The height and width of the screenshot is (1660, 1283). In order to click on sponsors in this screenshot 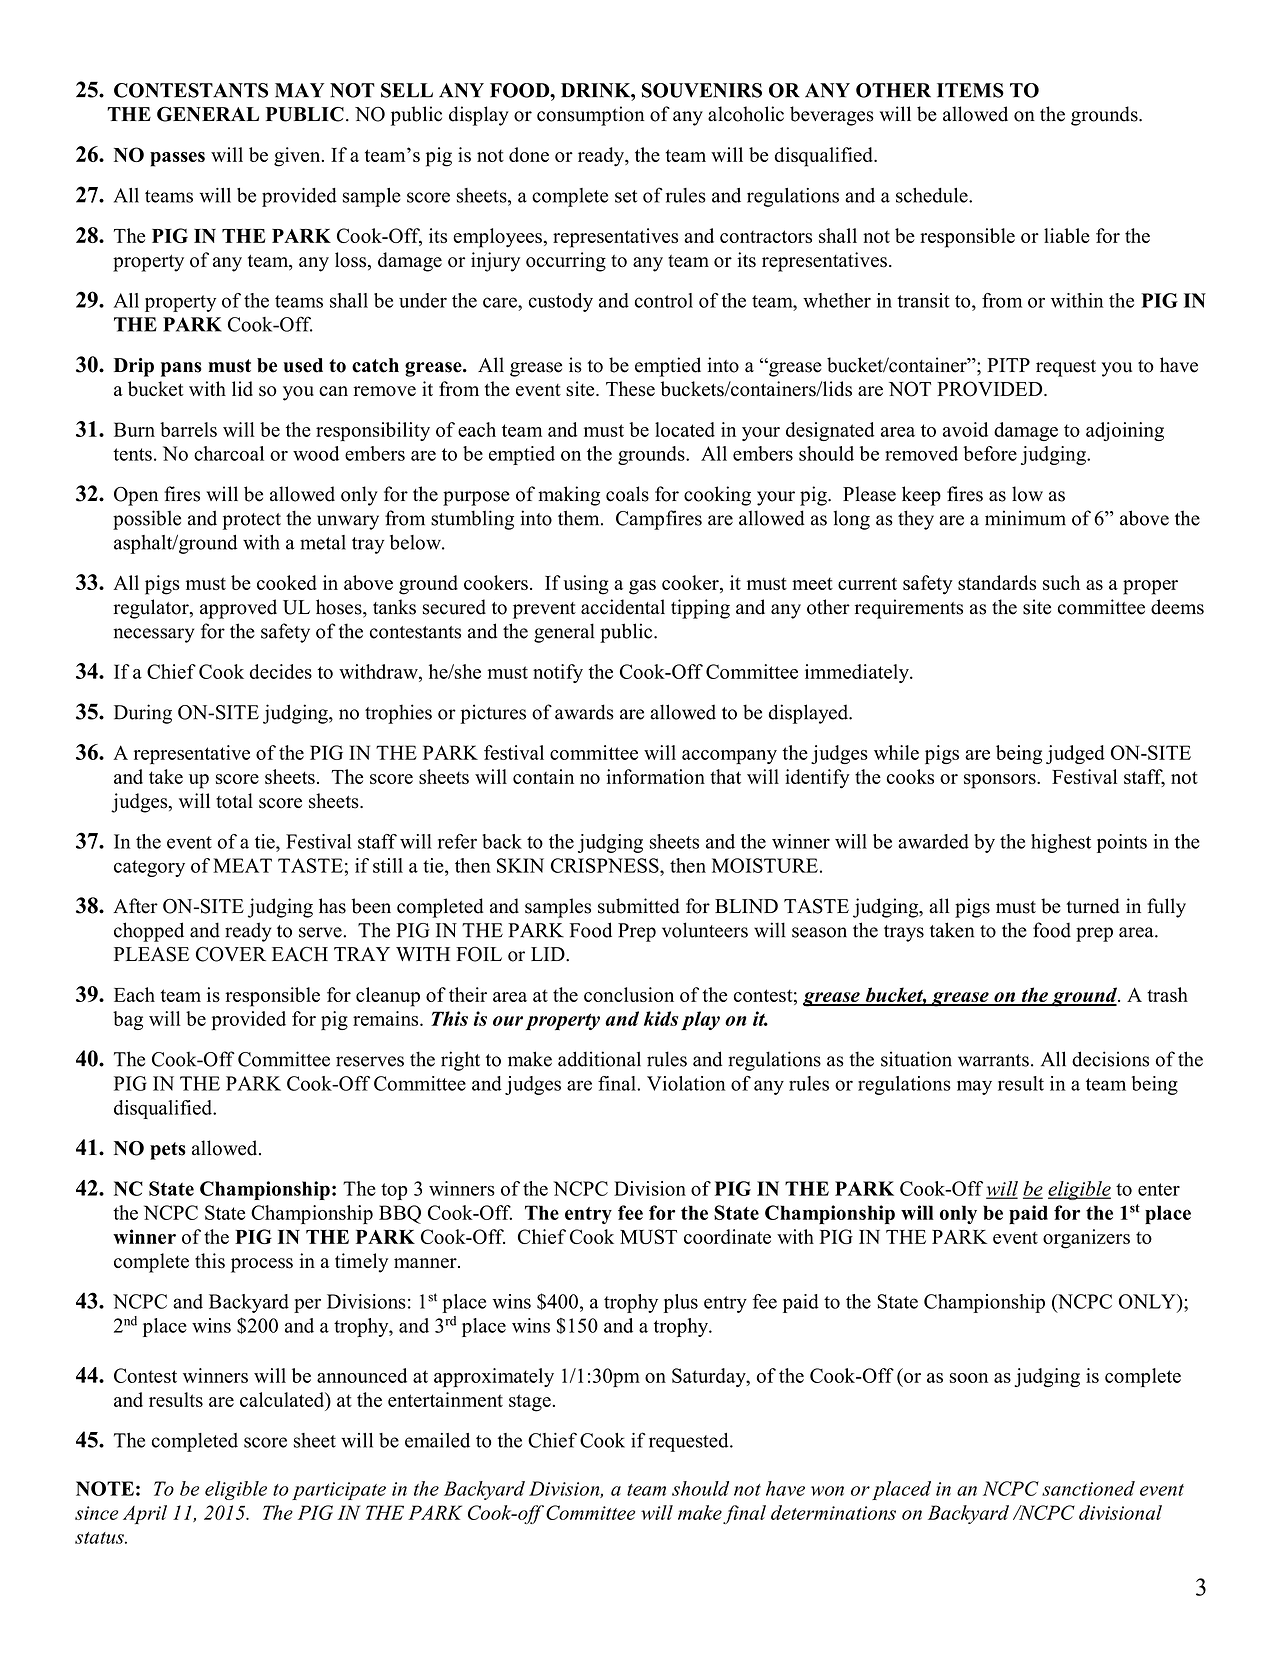, I will do `click(1001, 781)`.
